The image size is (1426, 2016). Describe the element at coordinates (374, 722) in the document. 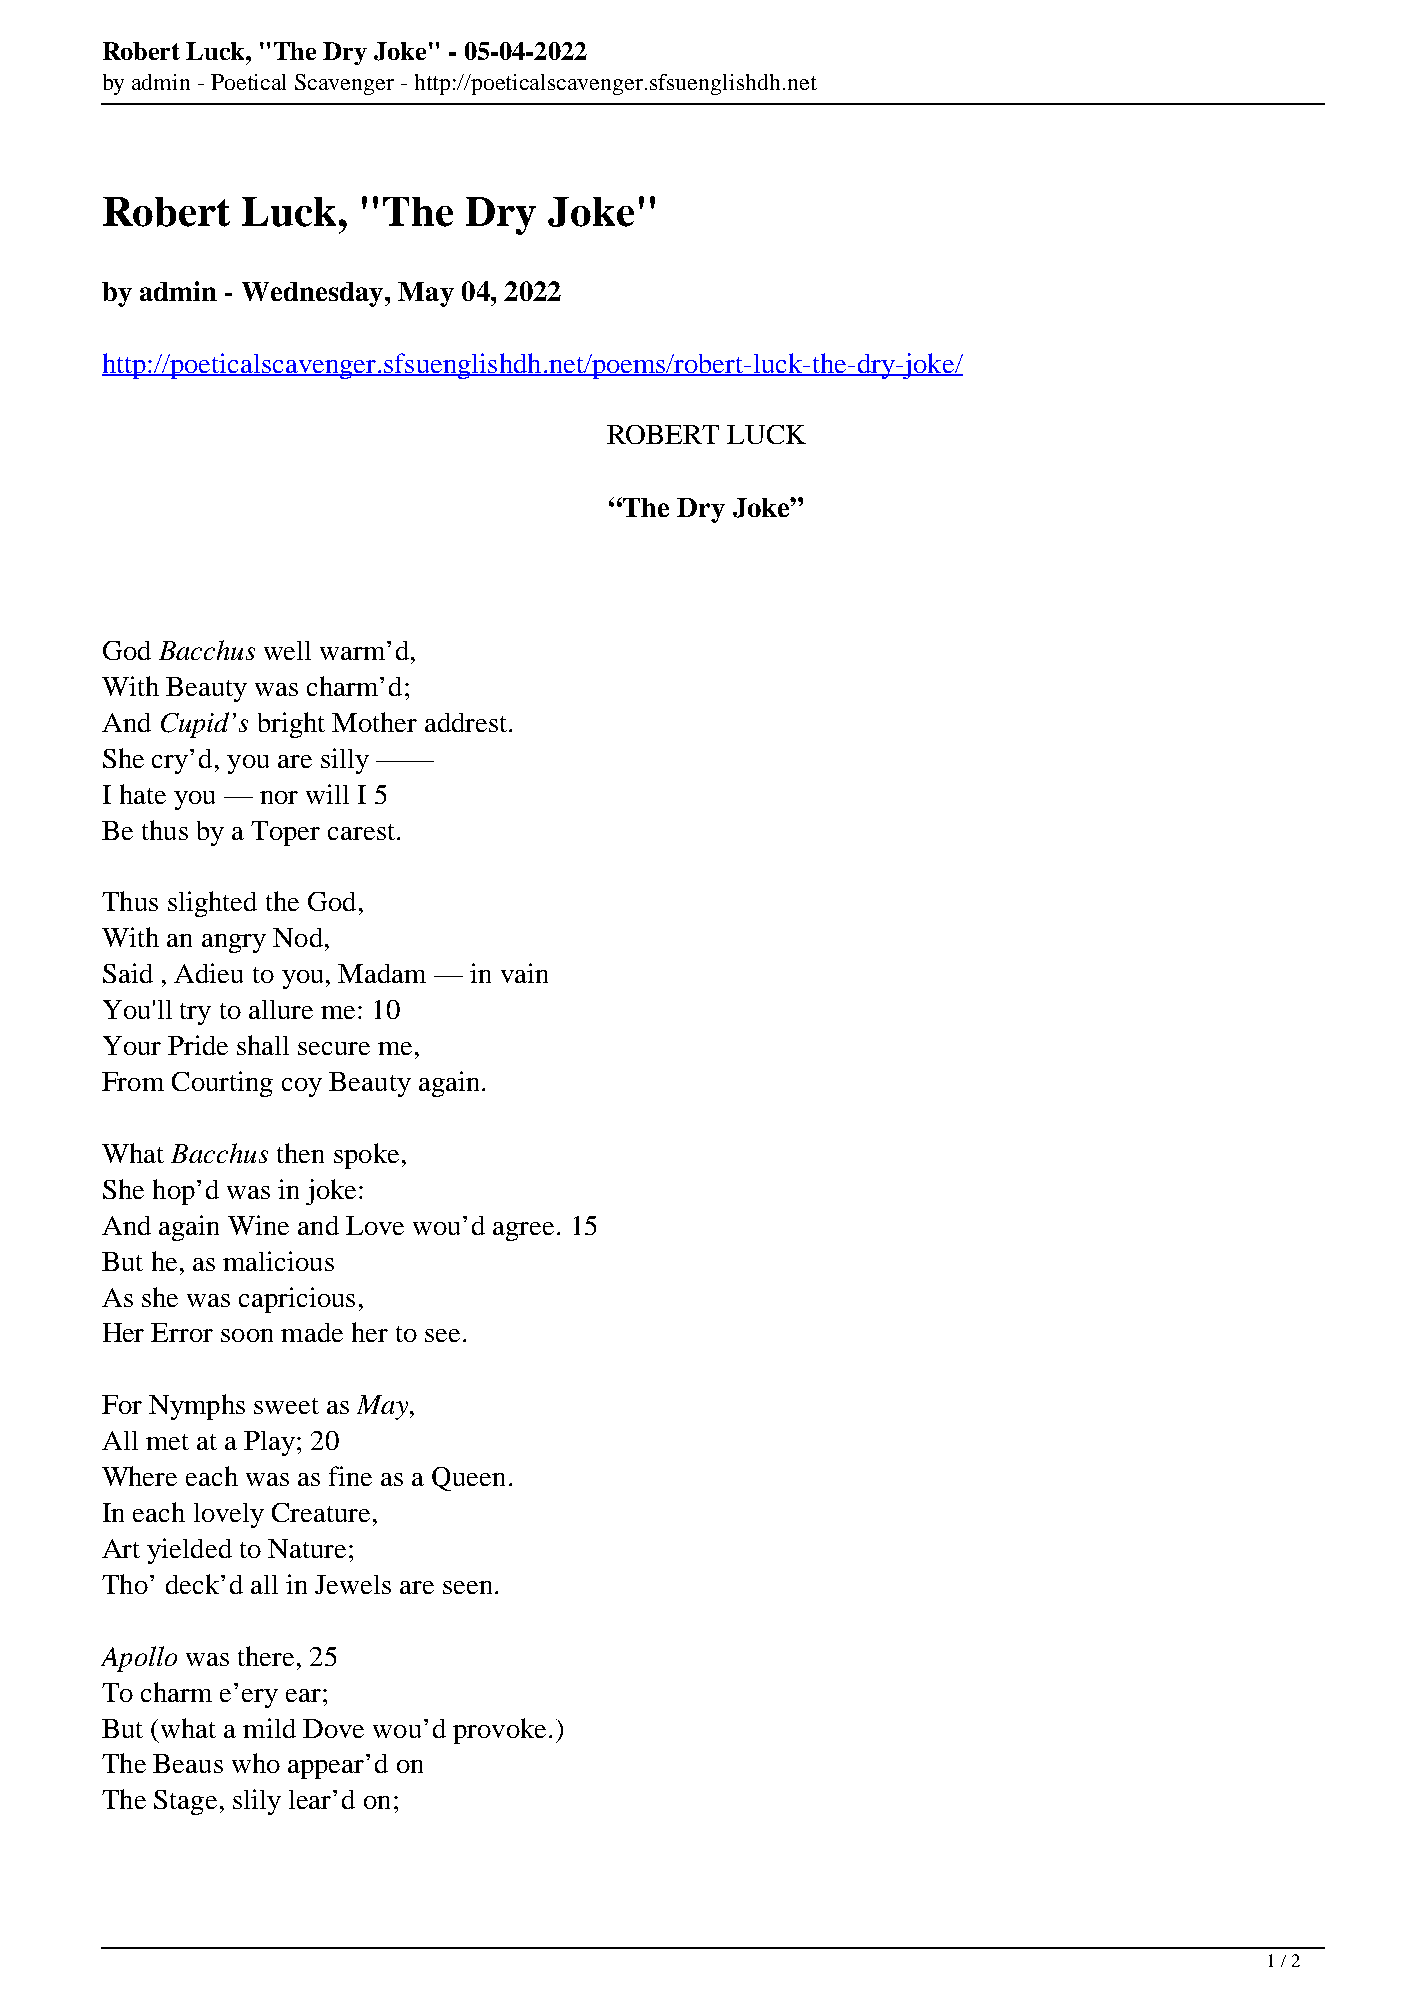

I see `Mother` at that location.
